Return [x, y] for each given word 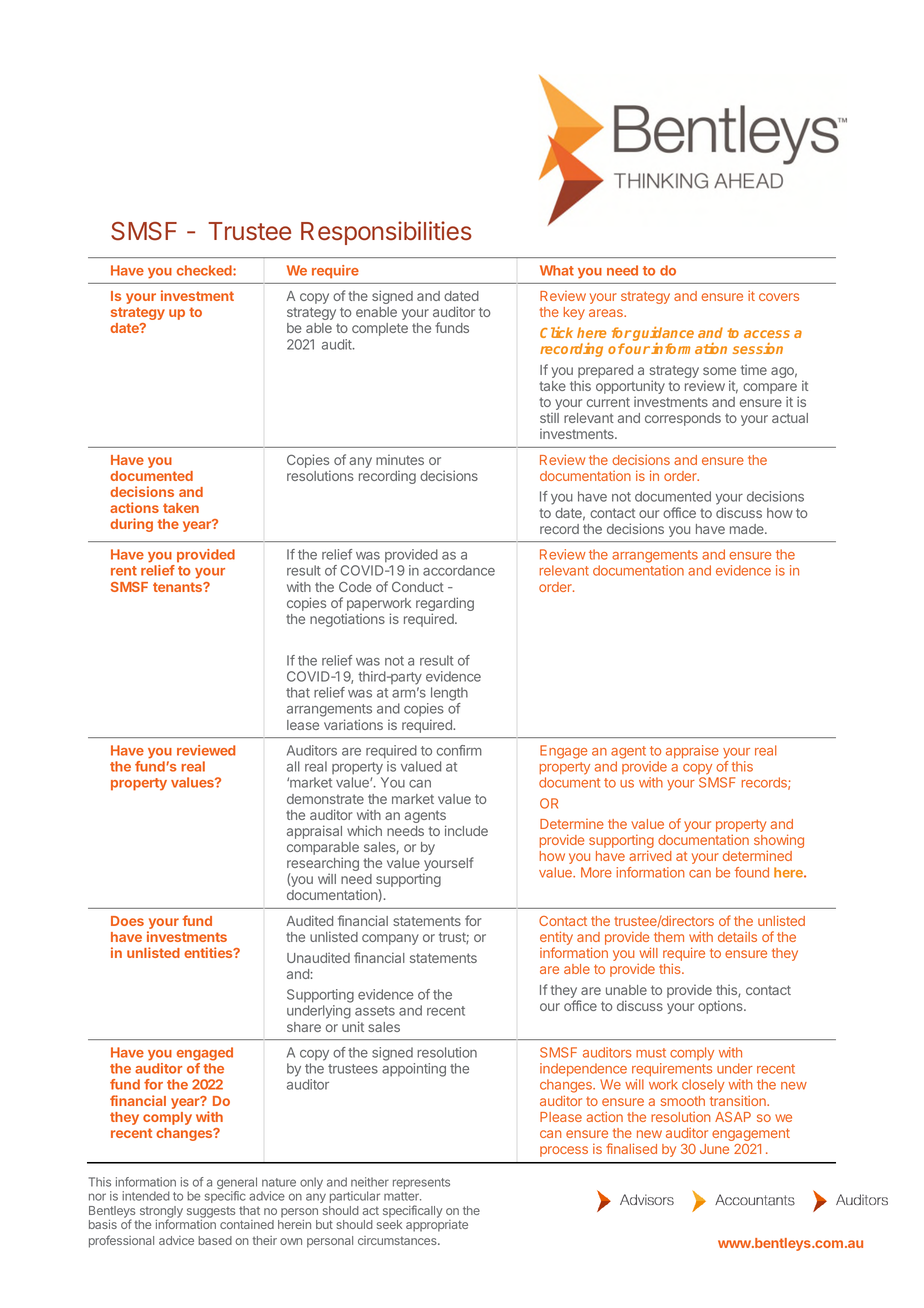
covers [779, 297]
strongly [161, 1213]
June [714, 1149]
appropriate [437, 1226]
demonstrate [325, 799]
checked [205, 270]
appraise [692, 751]
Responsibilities [386, 233]
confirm [459, 750]
